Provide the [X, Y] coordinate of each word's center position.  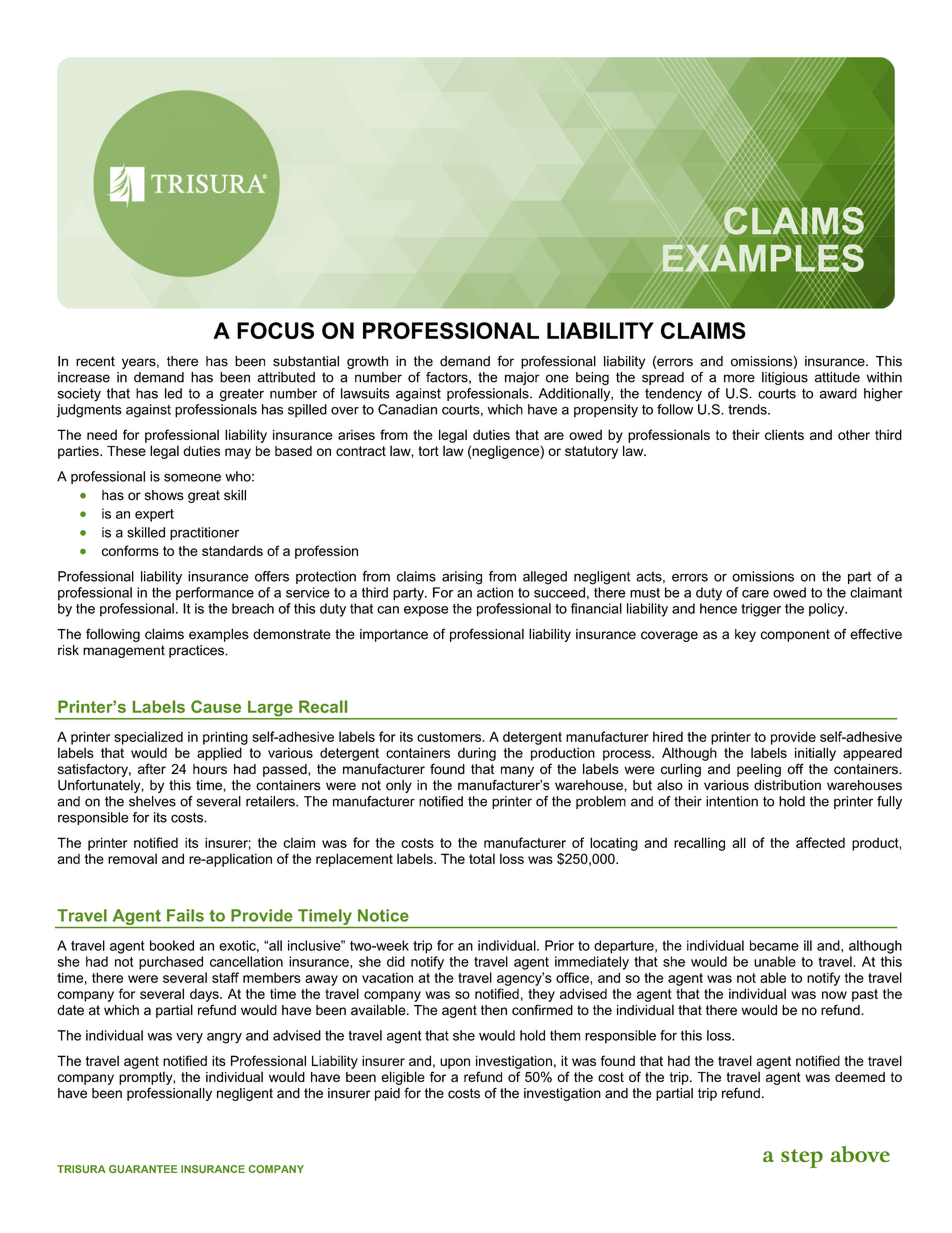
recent [95, 361]
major [522, 378]
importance [394, 635]
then [494, 1010]
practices [197, 651]
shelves [152, 801]
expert [154, 515]
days [205, 995]
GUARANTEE [143, 1169]
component [795, 635]
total [482, 858]
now [834, 995]
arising [462, 578]
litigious [785, 378]
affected [820, 842]
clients [784, 434]
